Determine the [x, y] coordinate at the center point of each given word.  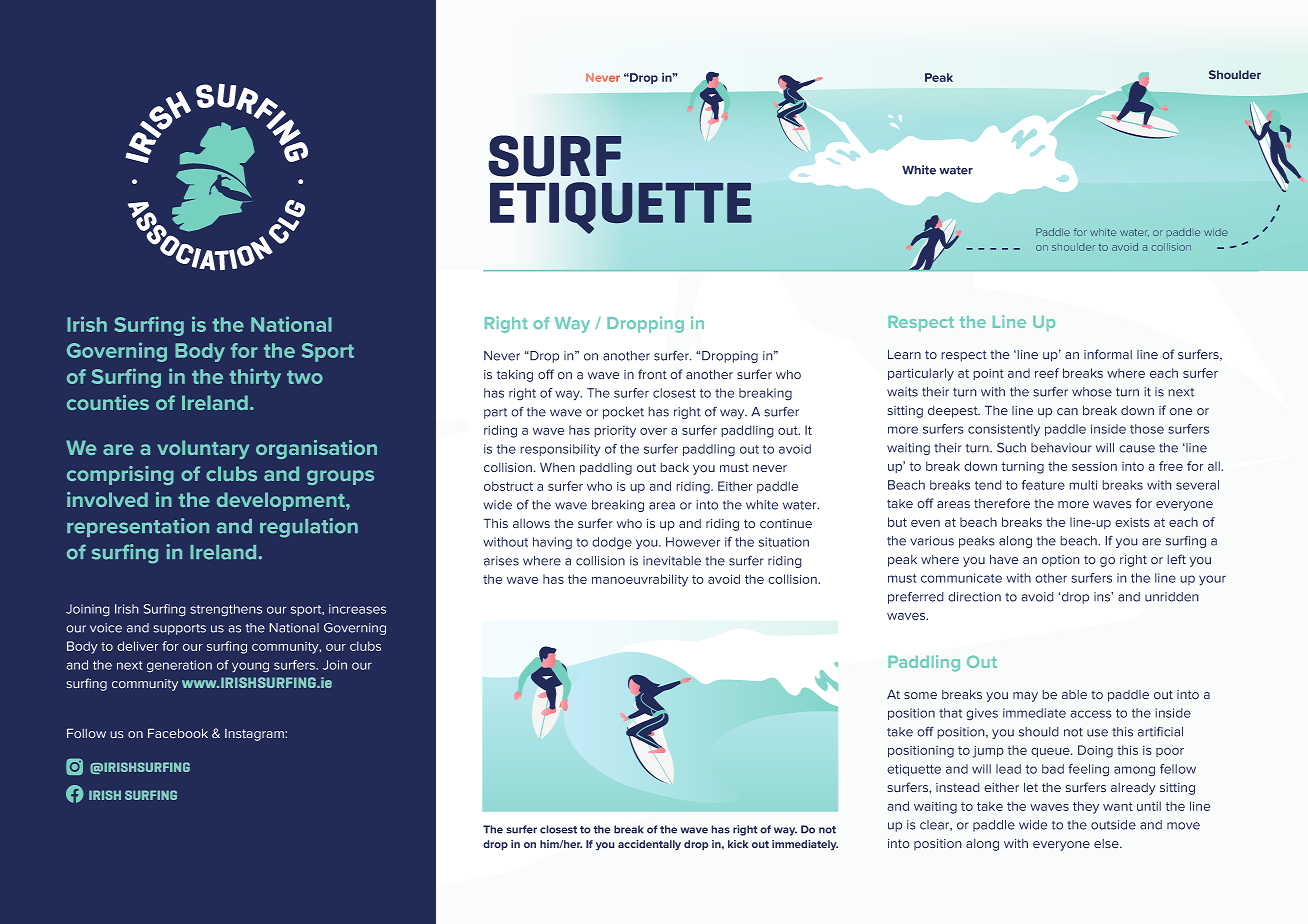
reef [1047, 373]
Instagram [255, 735]
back [674, 467]
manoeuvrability [640, 580]
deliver [138, 646]
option [1061, 561]
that [950, 713]
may [1025, 697]
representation [138, 527]
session [1094, 466]
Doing [1095, 751]
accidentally [649, 845]
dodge [612, 543]
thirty [255, 378]
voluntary [203, 449]
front [652, 374]
